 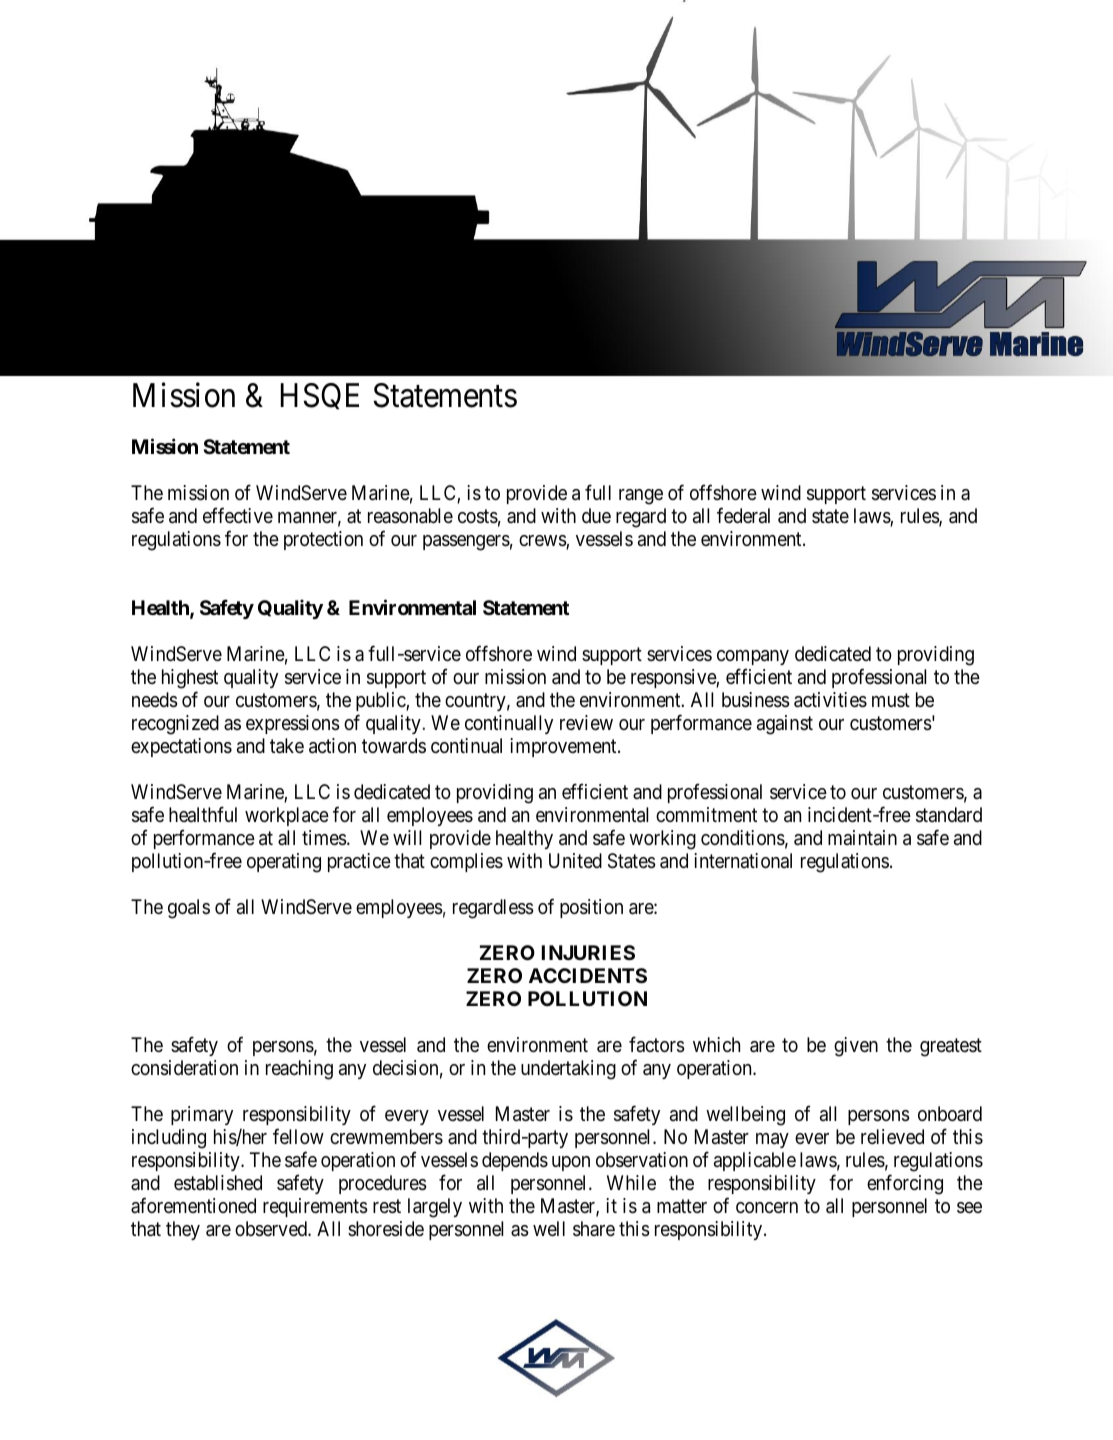 I want to click on observed, so click(x=272, y=1229).
